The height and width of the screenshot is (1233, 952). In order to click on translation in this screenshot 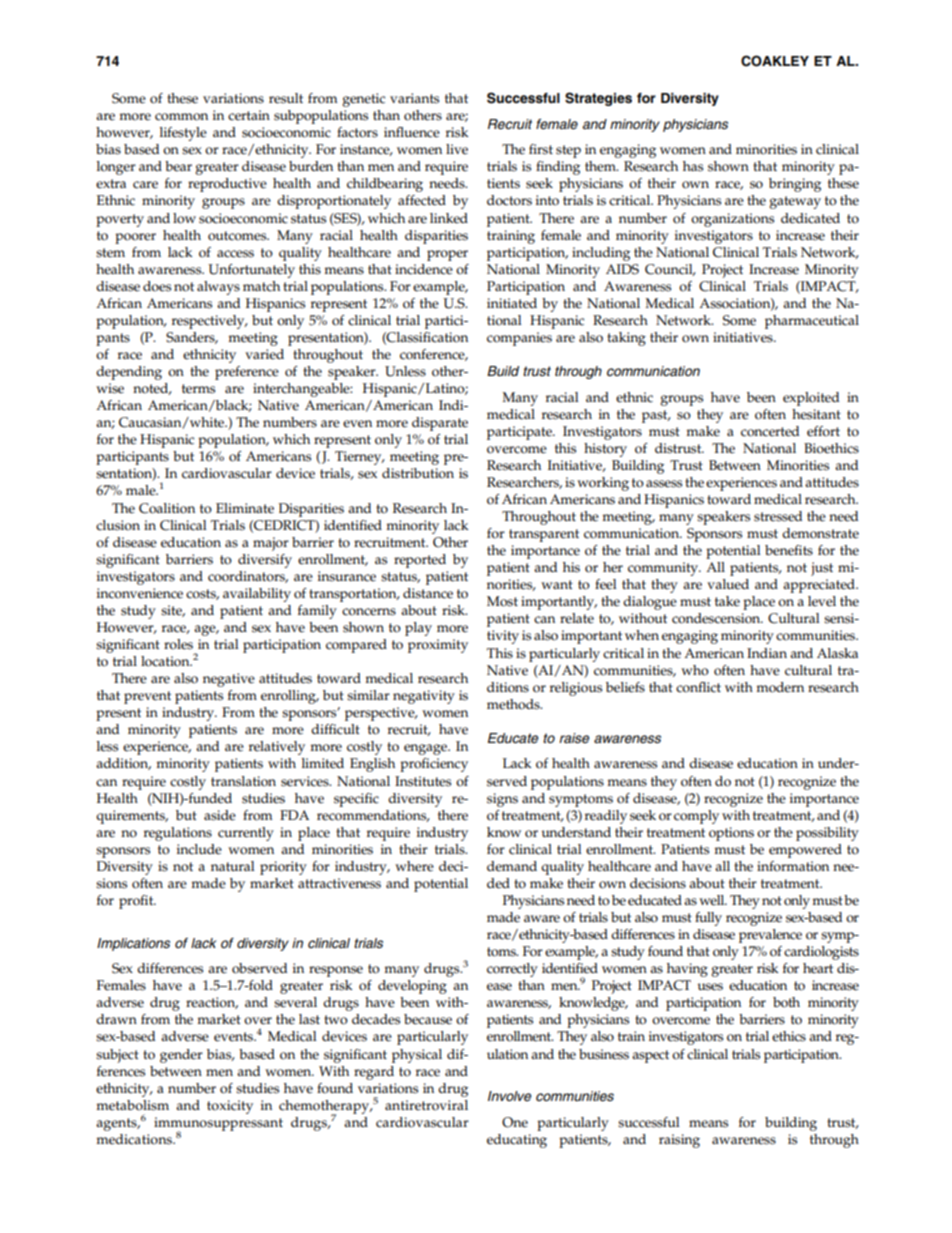, I will do `click(243, 781)`.
